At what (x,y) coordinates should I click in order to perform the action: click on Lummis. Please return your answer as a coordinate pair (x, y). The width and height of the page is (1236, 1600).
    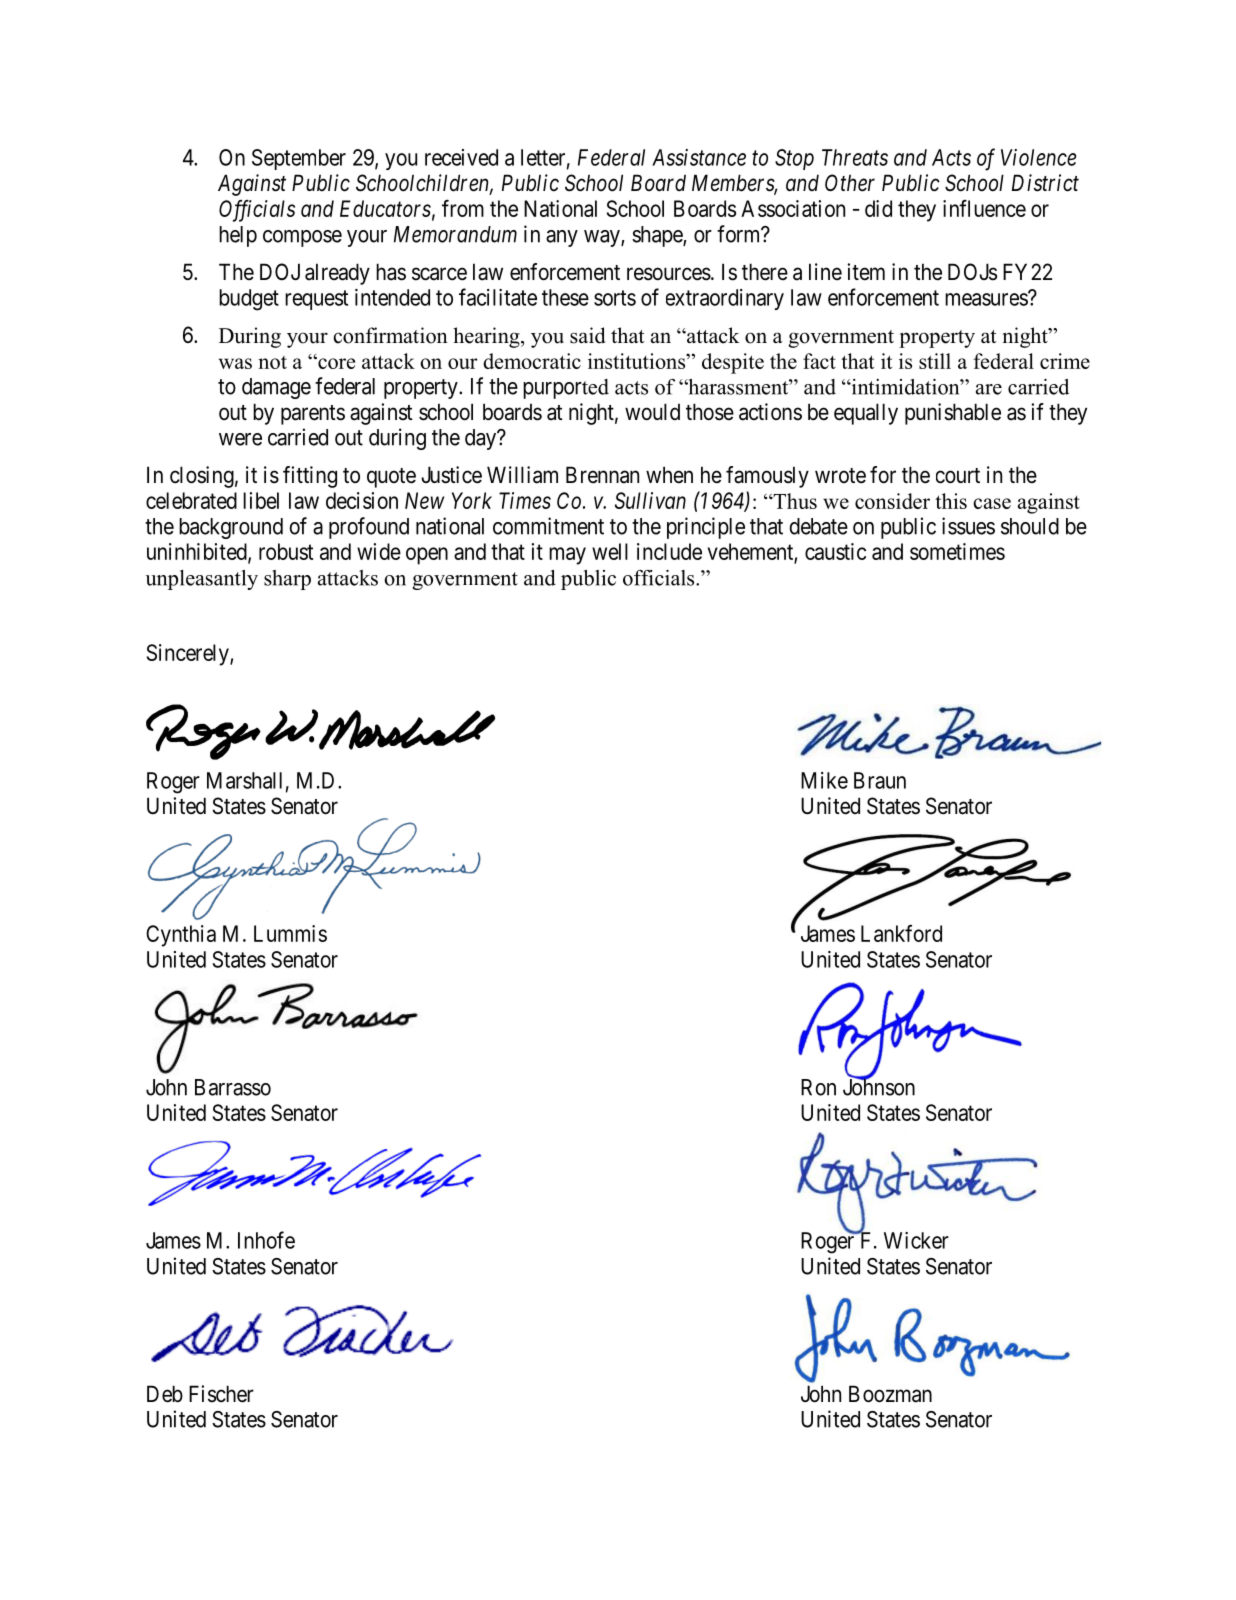
    Looking at the image, I should click on (290, 933).
